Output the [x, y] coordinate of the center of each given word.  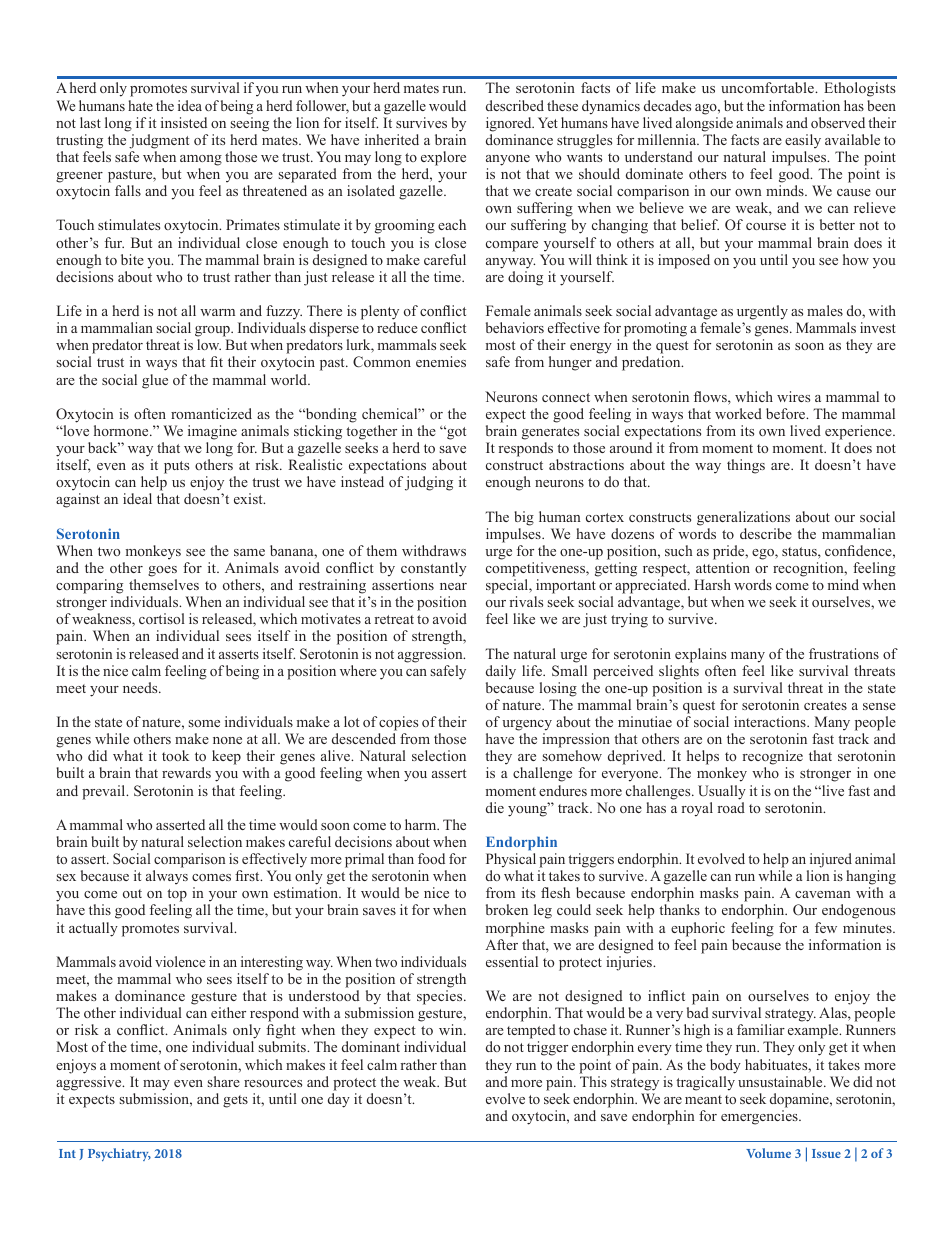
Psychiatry [119, 1154]
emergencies [760, 1117]
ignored [510, 124]
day [339, 1100]
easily [803, 141]
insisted [184, 122]
